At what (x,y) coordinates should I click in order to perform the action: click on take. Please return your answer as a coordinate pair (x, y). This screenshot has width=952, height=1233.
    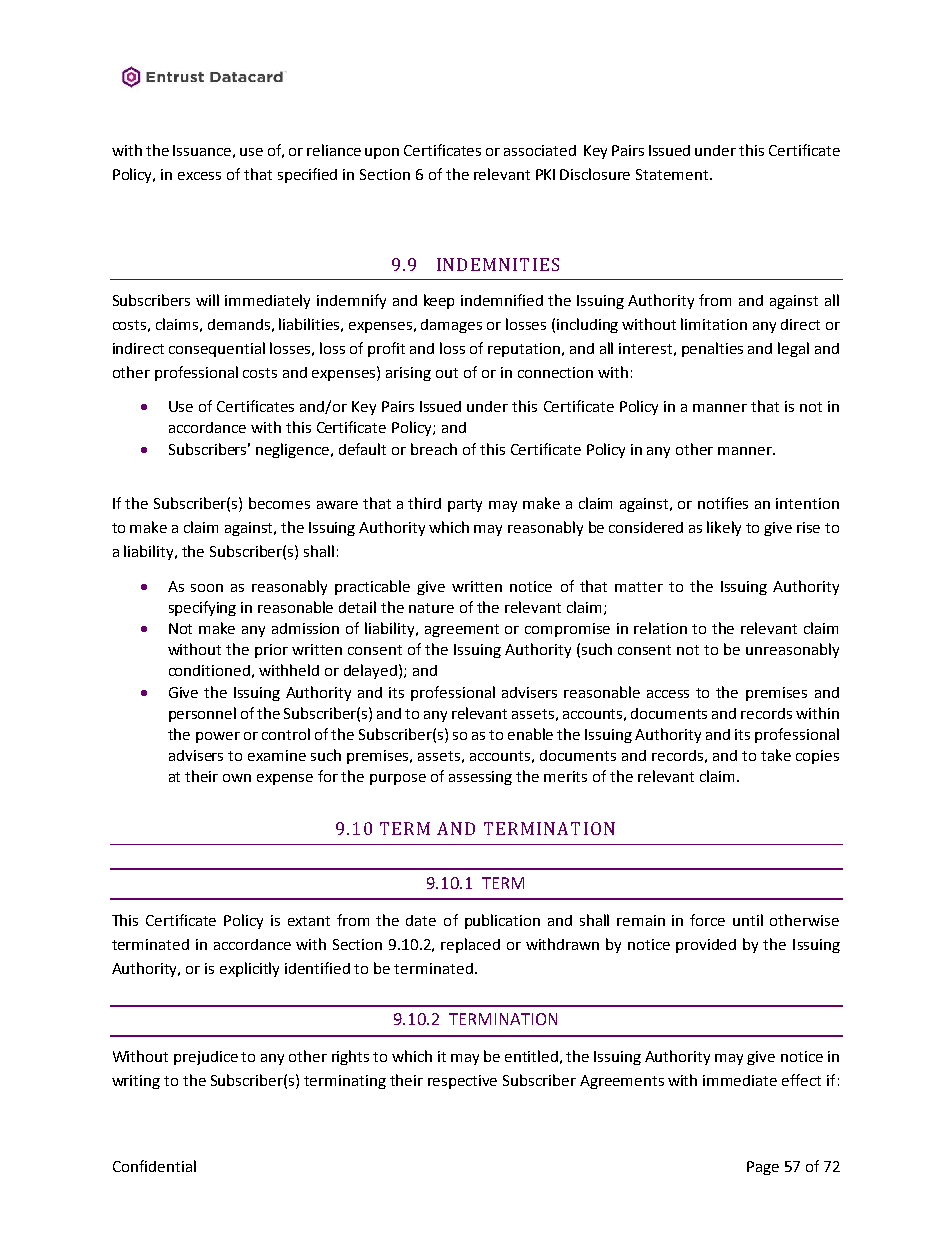
    Looking at the image, I should click on (776, 755).
